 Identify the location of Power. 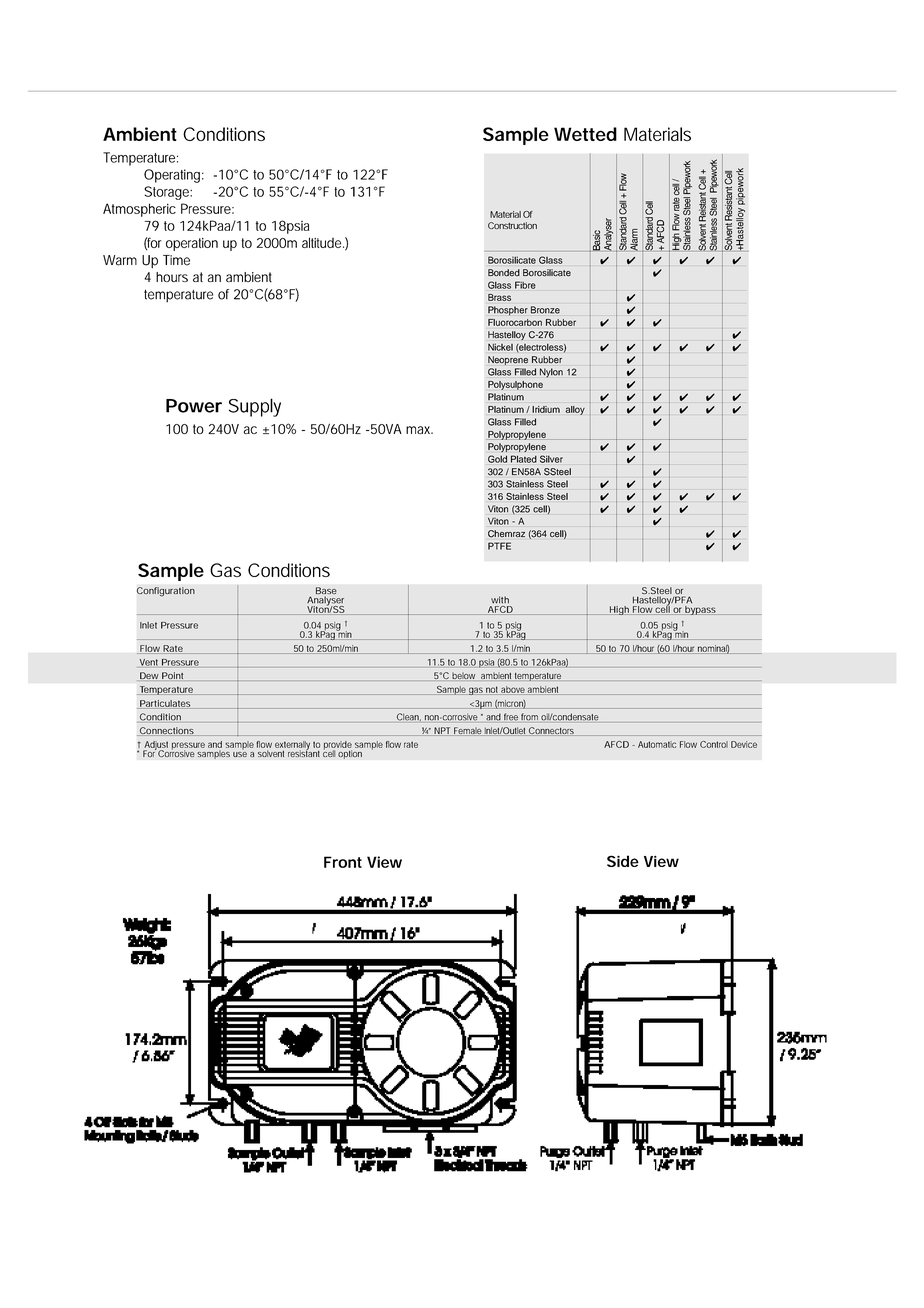
(194, 406).
